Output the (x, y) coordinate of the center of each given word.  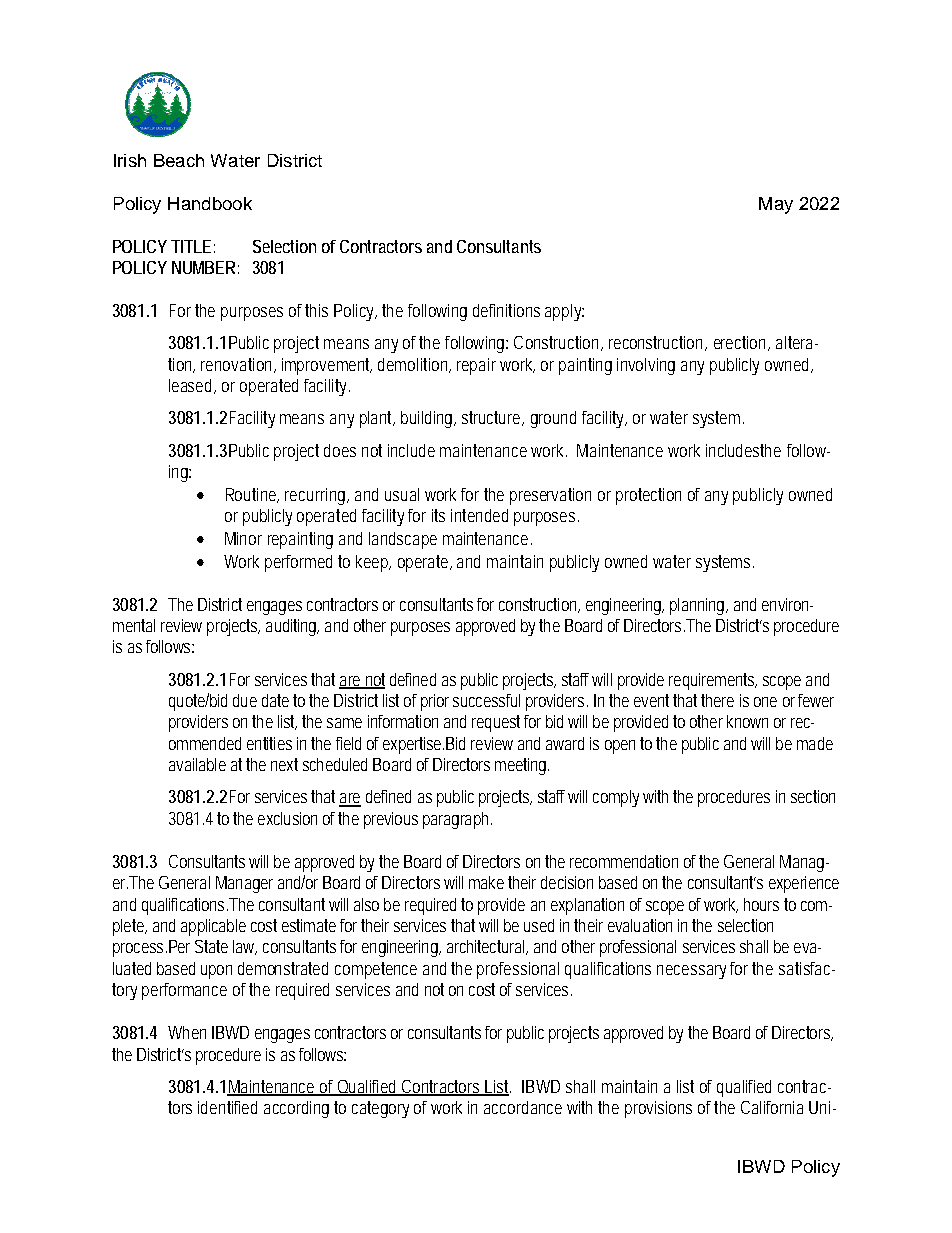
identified (227, 1107)
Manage (244, 884)
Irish (130, 160)
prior (435, 702)
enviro (784, 604)
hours (761, 904)
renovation (238, 365)
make (486, 882)
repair (476, 366)
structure (493, 418)
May (776, 205)
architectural (487, 947)
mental (134, 625)
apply (564, 312)
